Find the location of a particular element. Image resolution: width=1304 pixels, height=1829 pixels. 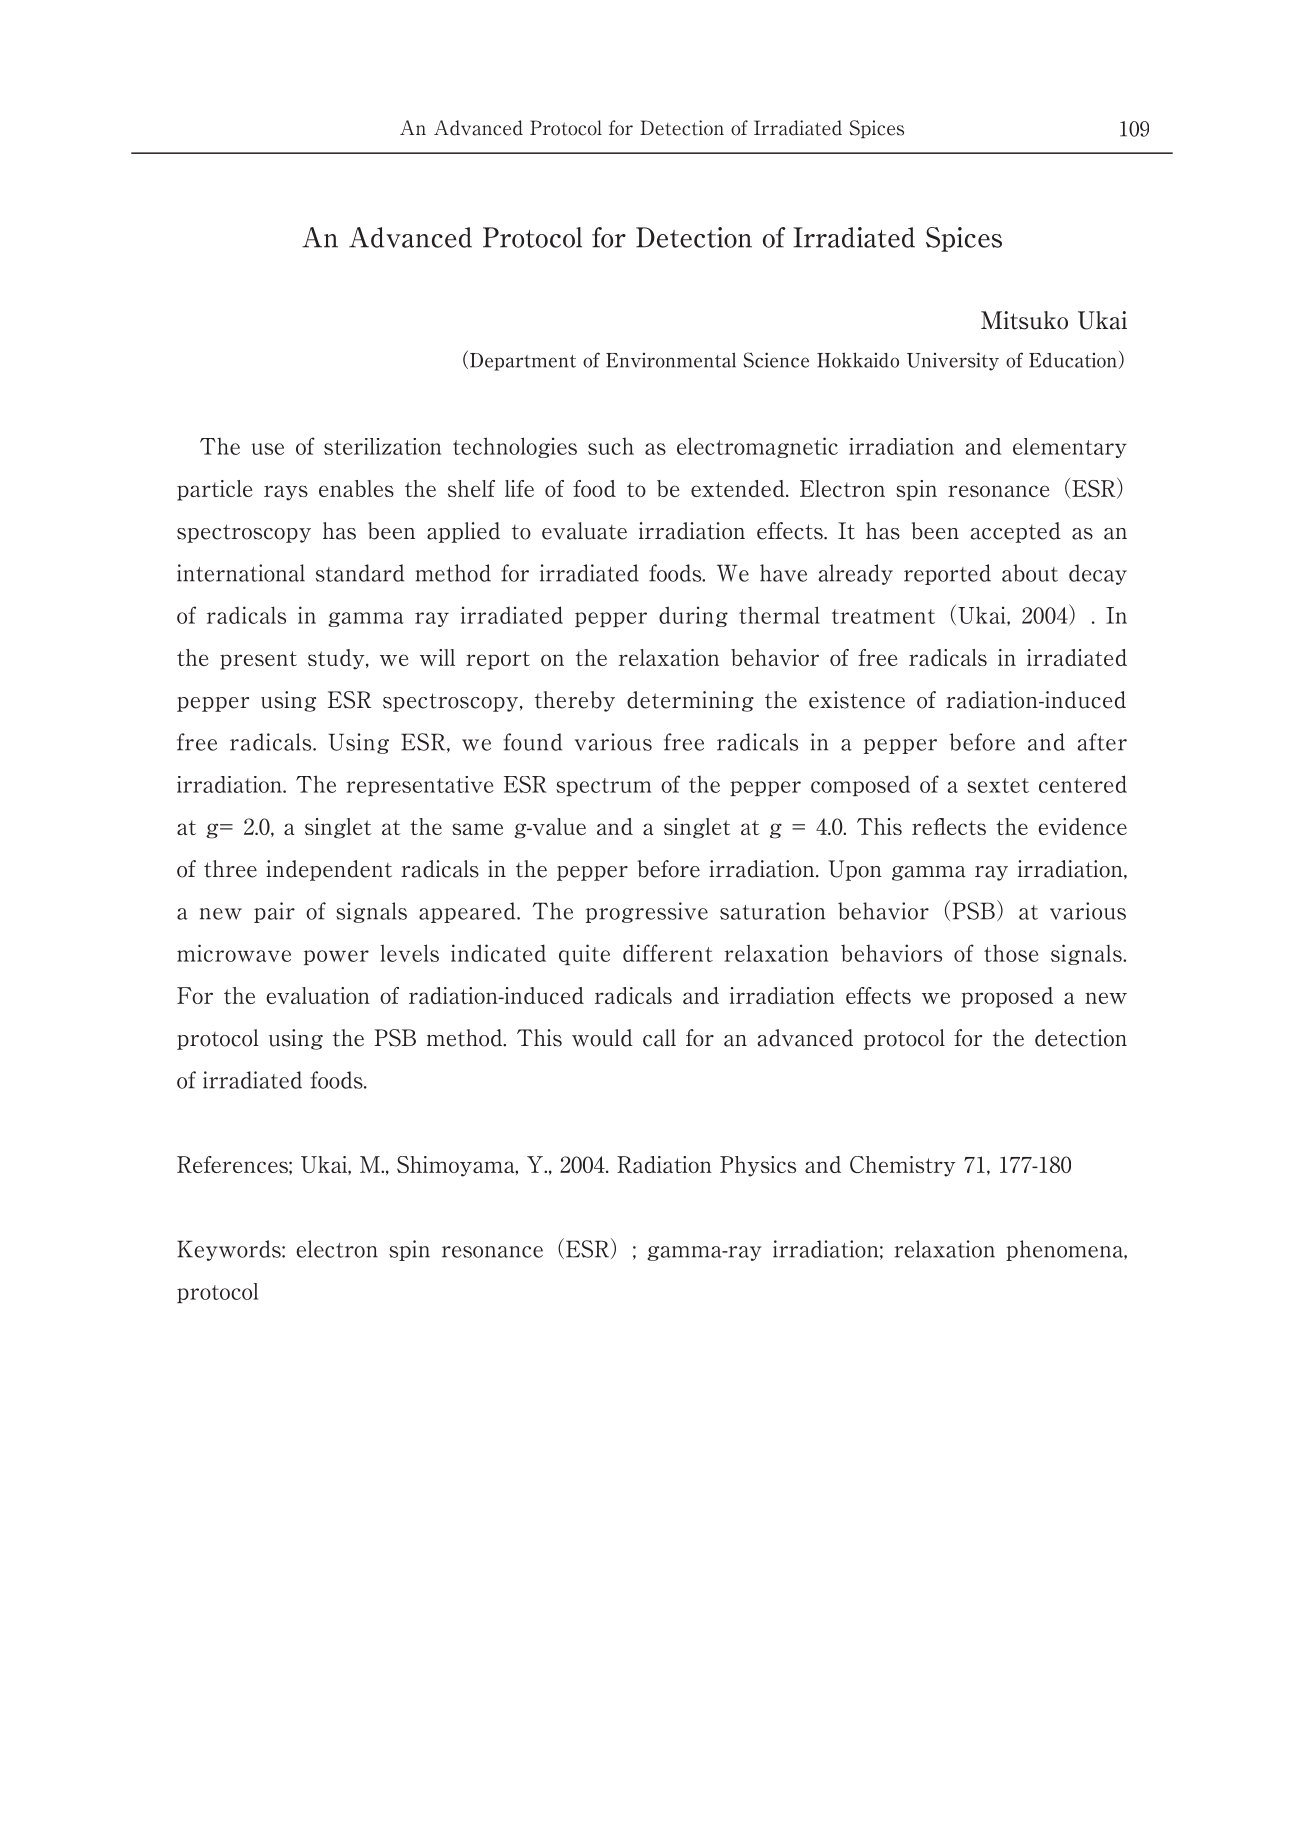

different is located at coordinates (668, 953).
